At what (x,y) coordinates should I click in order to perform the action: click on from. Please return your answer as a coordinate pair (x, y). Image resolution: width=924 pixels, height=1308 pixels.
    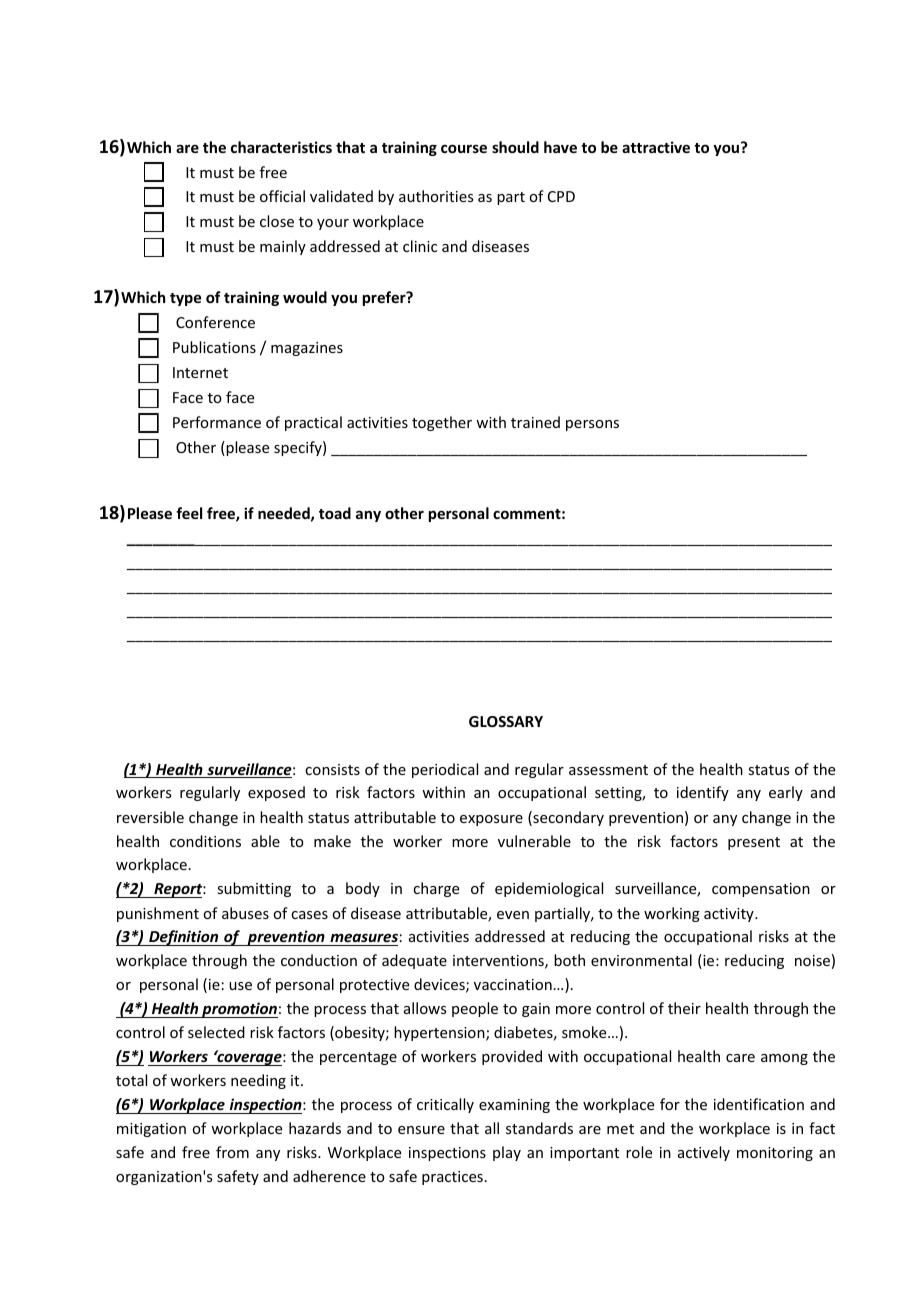
    Looking at the image, I should click on (232, 1152).
